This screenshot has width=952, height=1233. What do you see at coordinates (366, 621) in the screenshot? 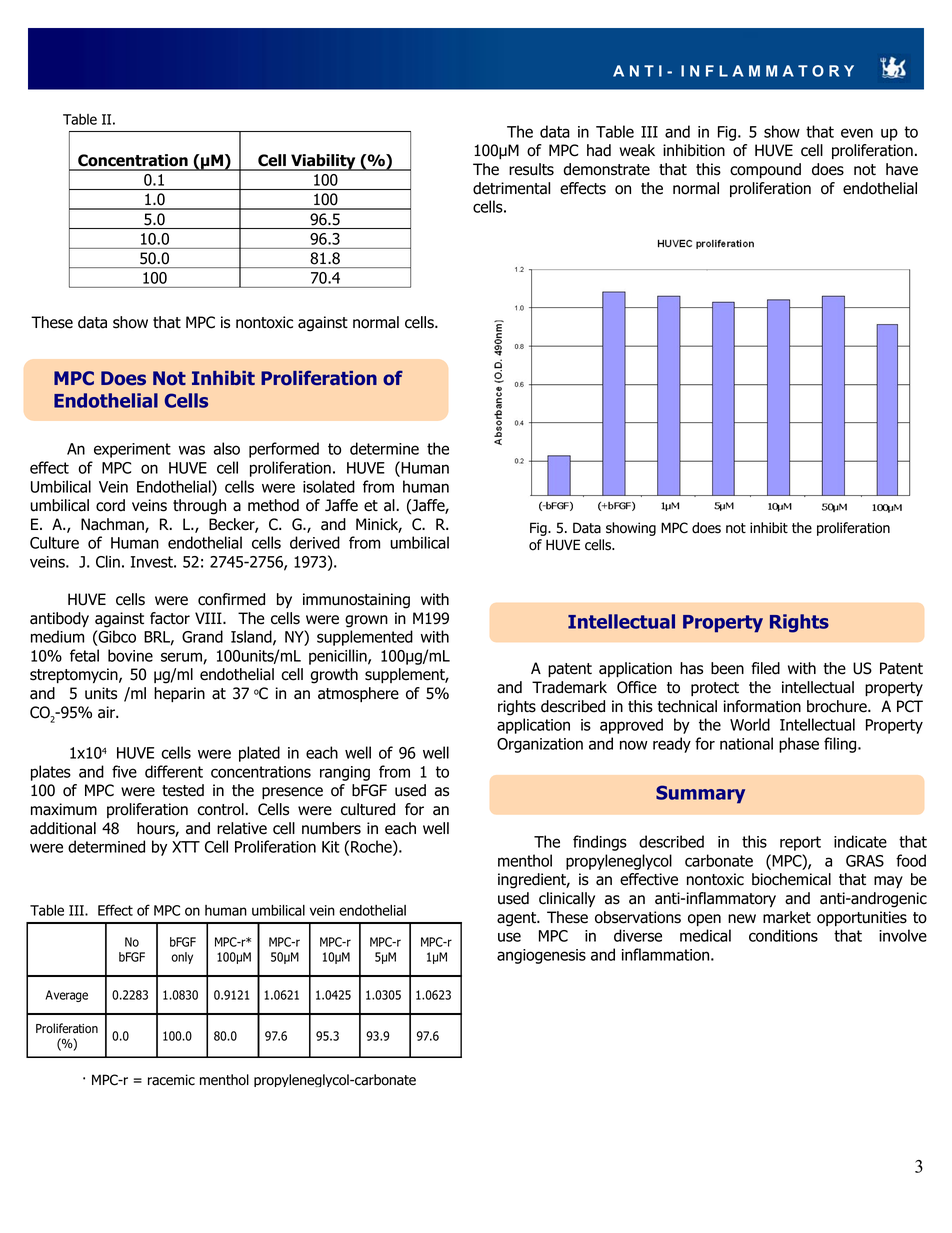
I see `grown` at bounding box center [366, 621].
